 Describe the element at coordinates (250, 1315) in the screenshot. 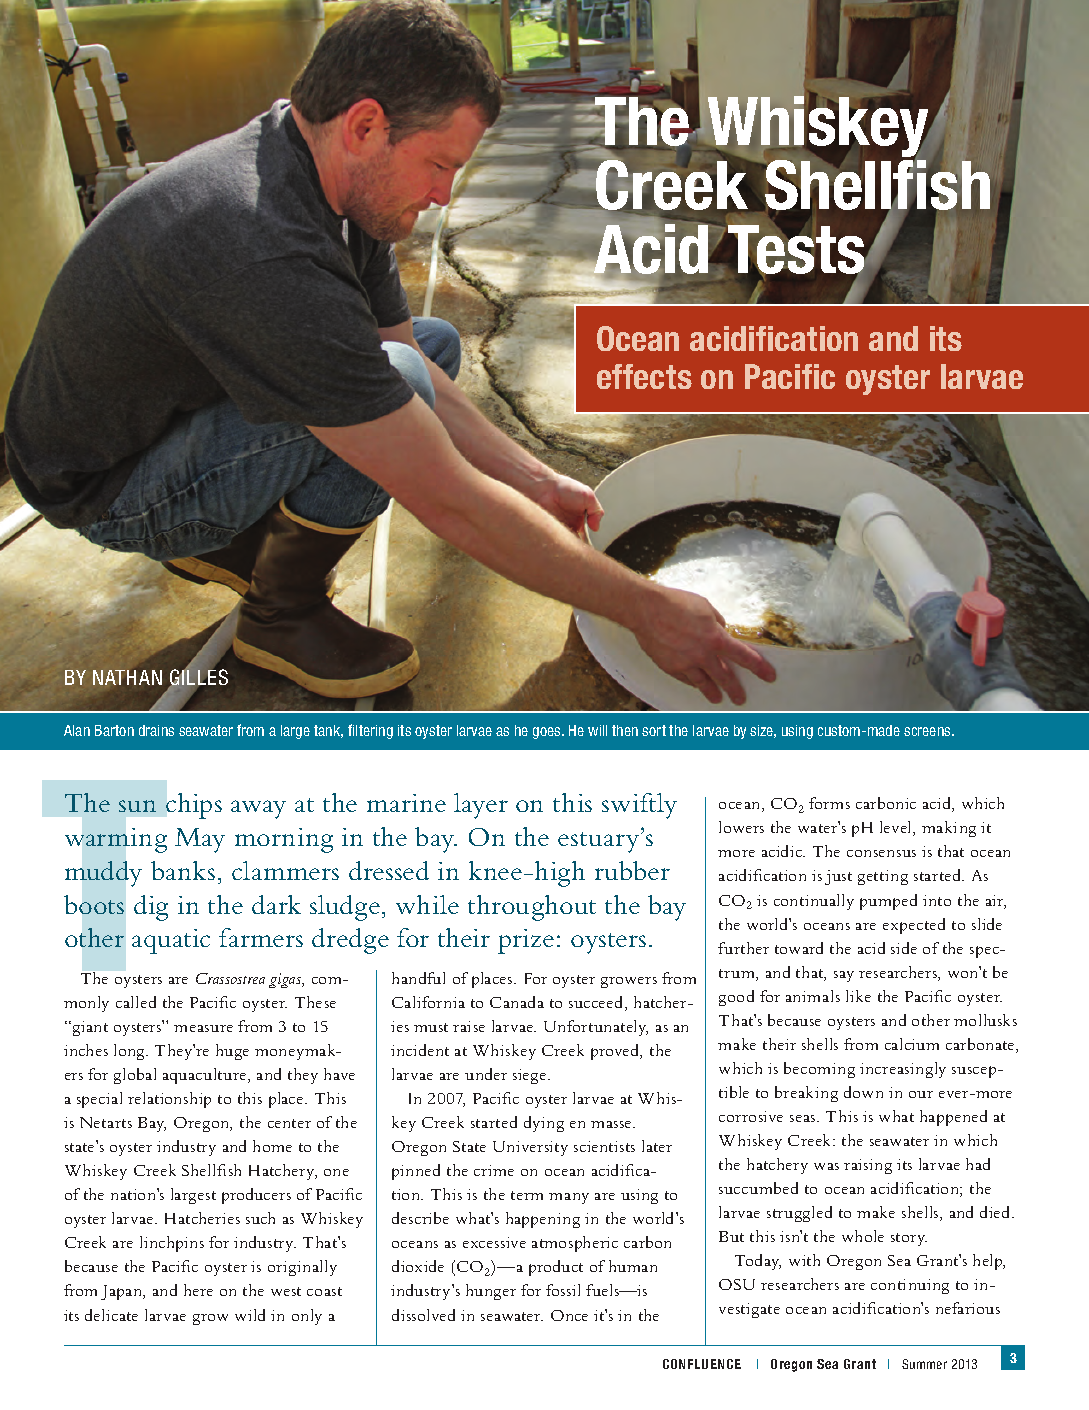

I see `wild` at that location.
